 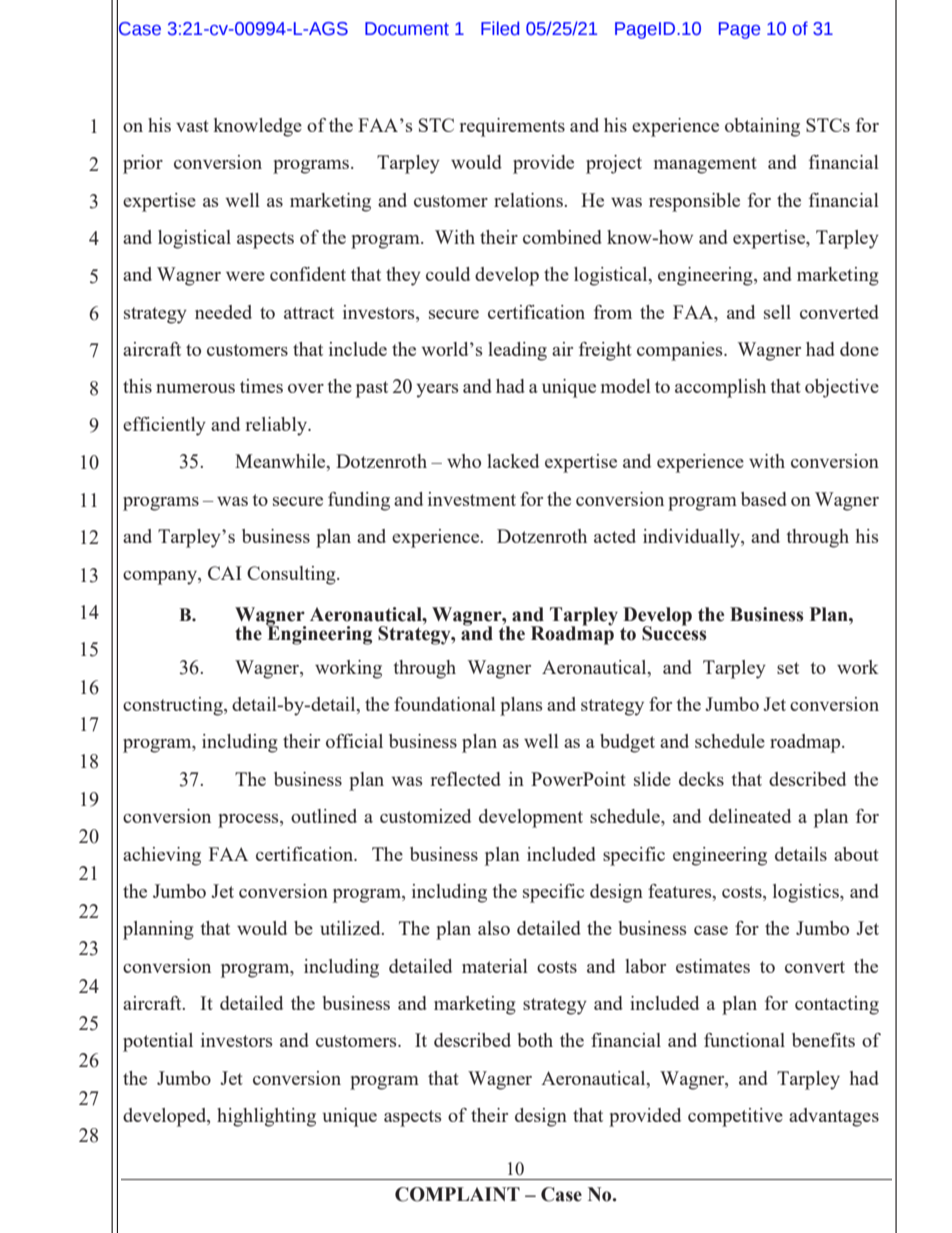 I want to click on foundational, so click(x=445, y=704).
